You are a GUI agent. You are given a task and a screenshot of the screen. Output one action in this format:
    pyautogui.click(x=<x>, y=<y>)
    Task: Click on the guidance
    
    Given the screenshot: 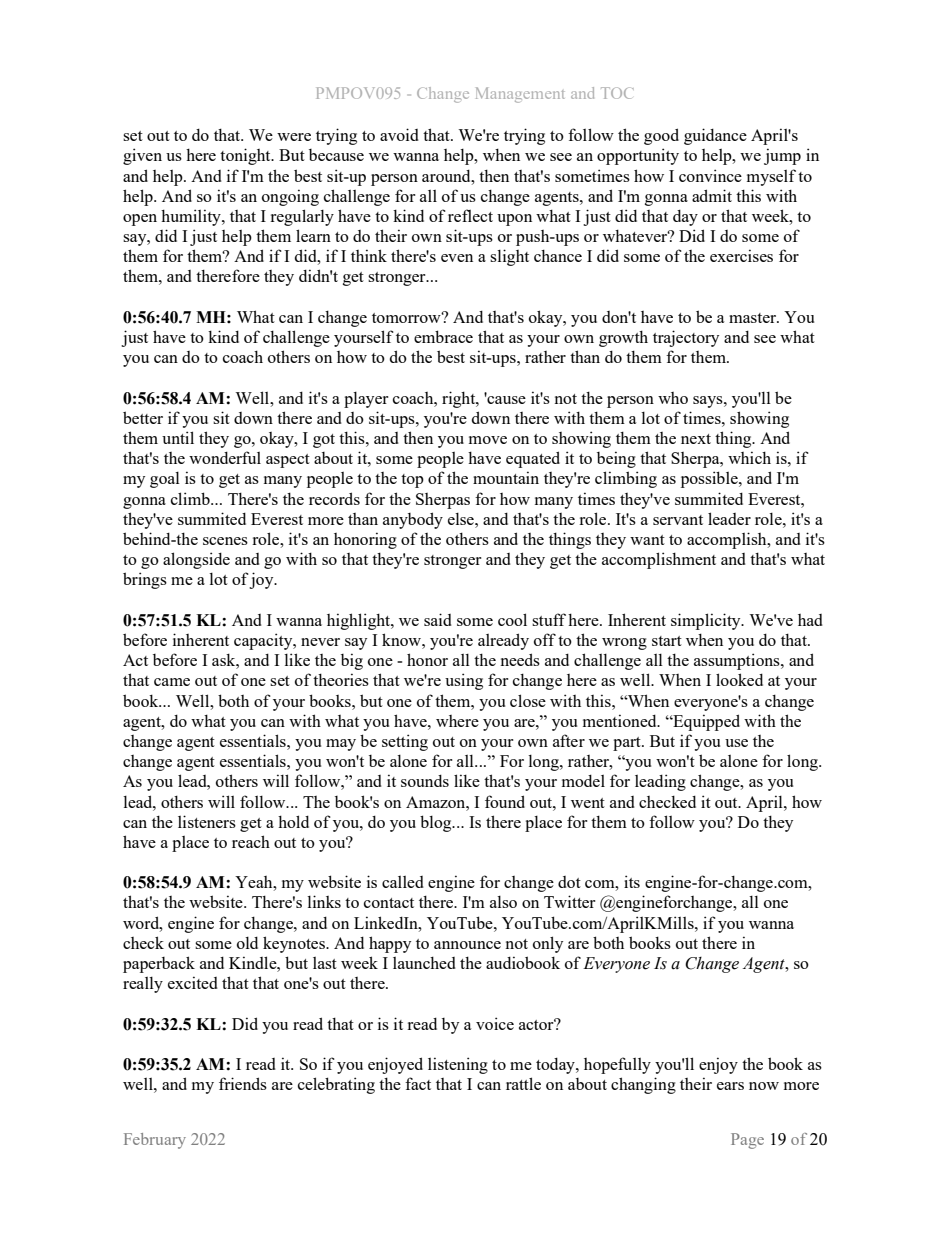 What is the action you would take?
    pyautogui.click(x=715, y=136)
